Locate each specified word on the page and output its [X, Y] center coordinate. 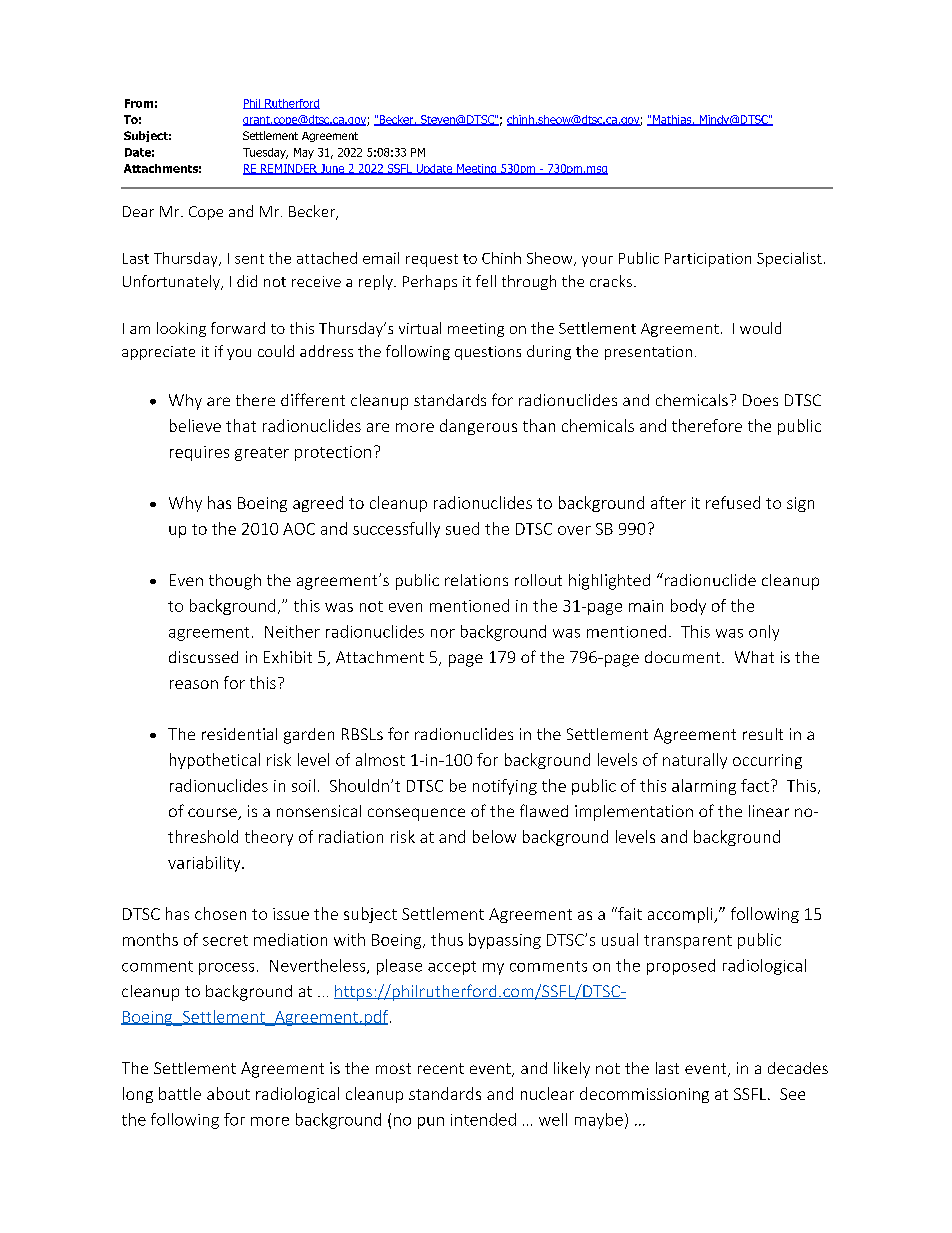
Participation [708, 260]
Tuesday [265, 153]
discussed [203, 657]
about [228, 1093]
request [432, 260]
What [754, 657]
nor [443, 633]
